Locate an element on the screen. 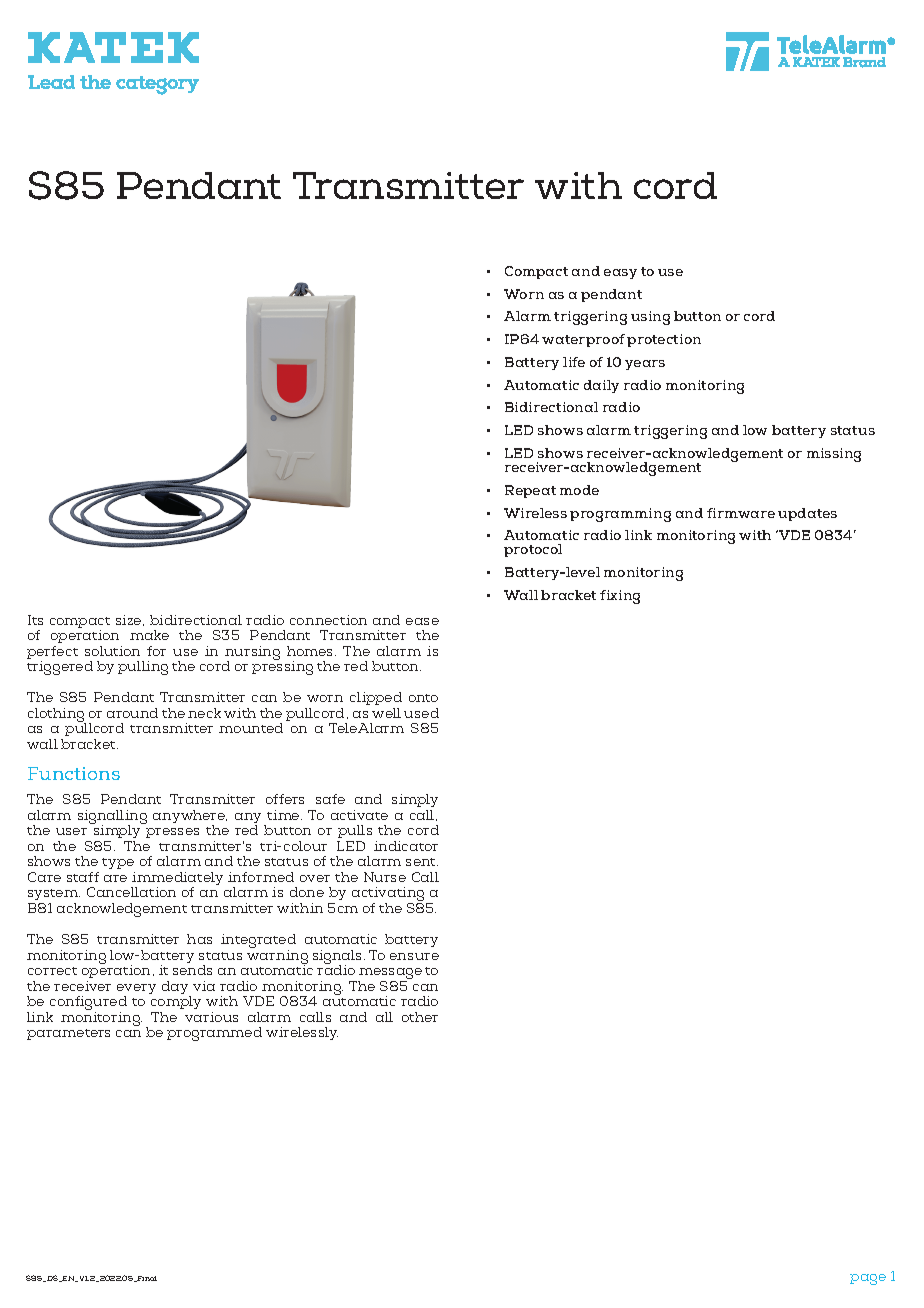 The image size is (924, 1308). Functions is located at coordinates (74, 773).
